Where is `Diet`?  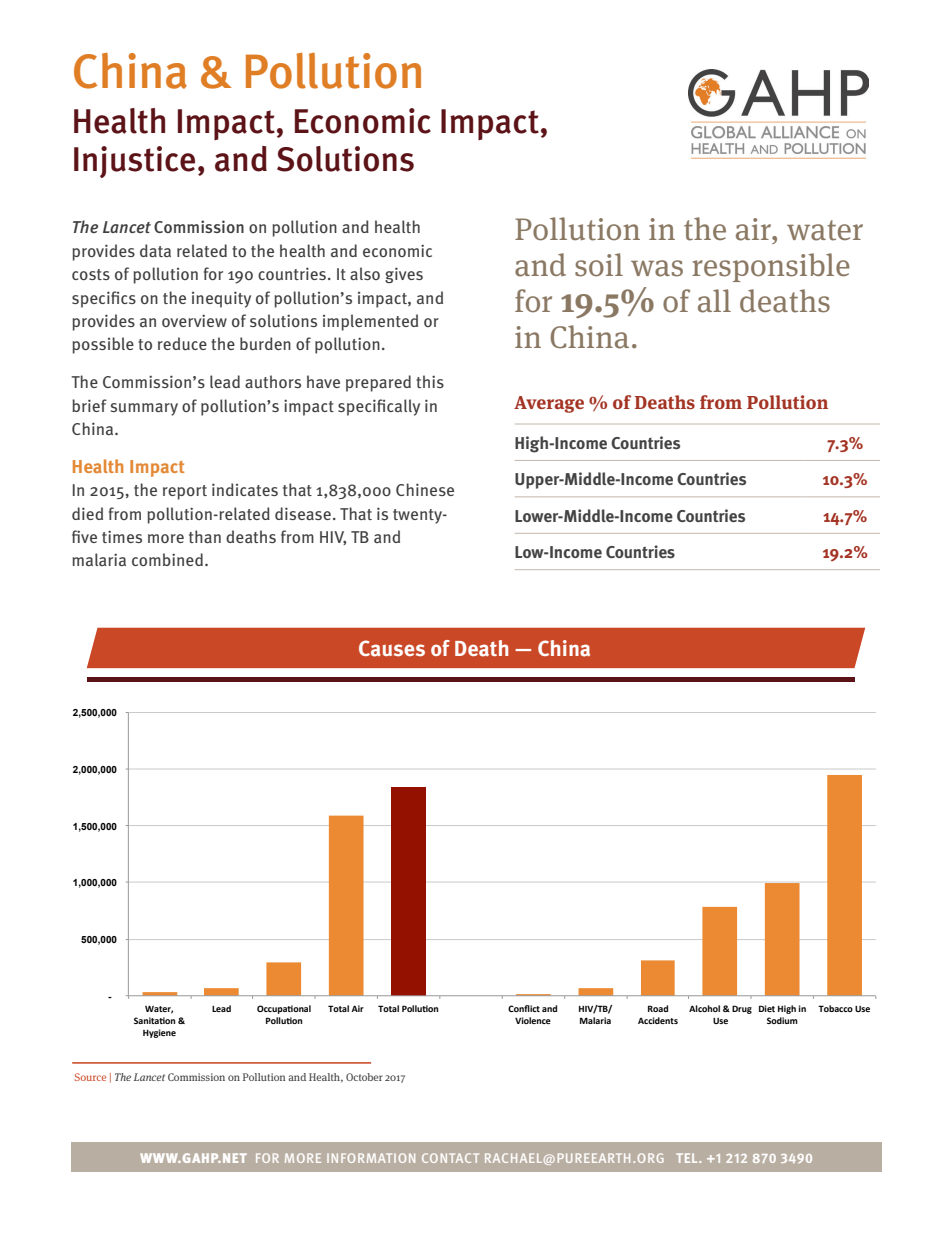
Diet is located at coordinates (767, 1008).
